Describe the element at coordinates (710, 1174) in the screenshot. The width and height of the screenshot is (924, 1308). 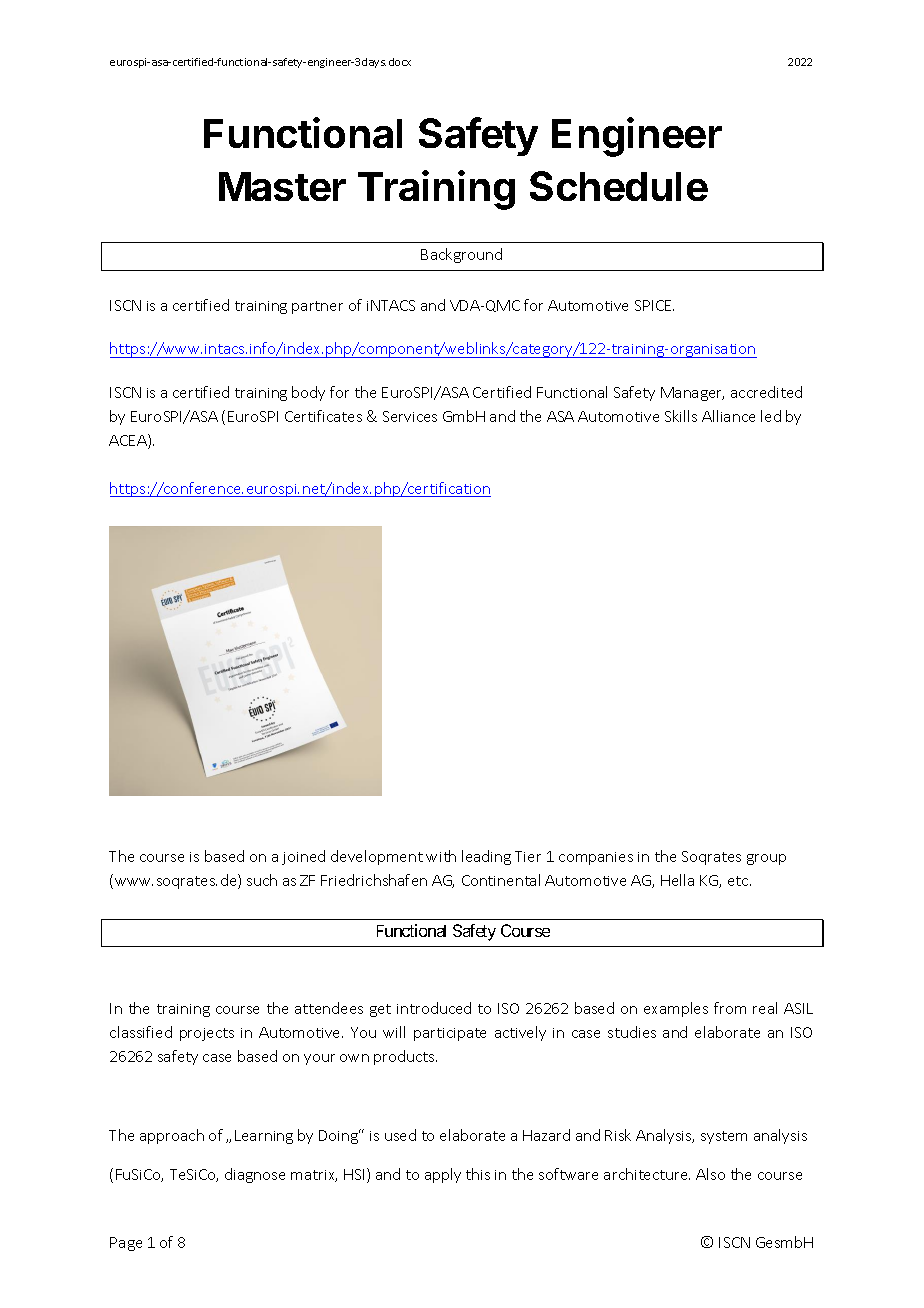
I see `Also` at that location.
